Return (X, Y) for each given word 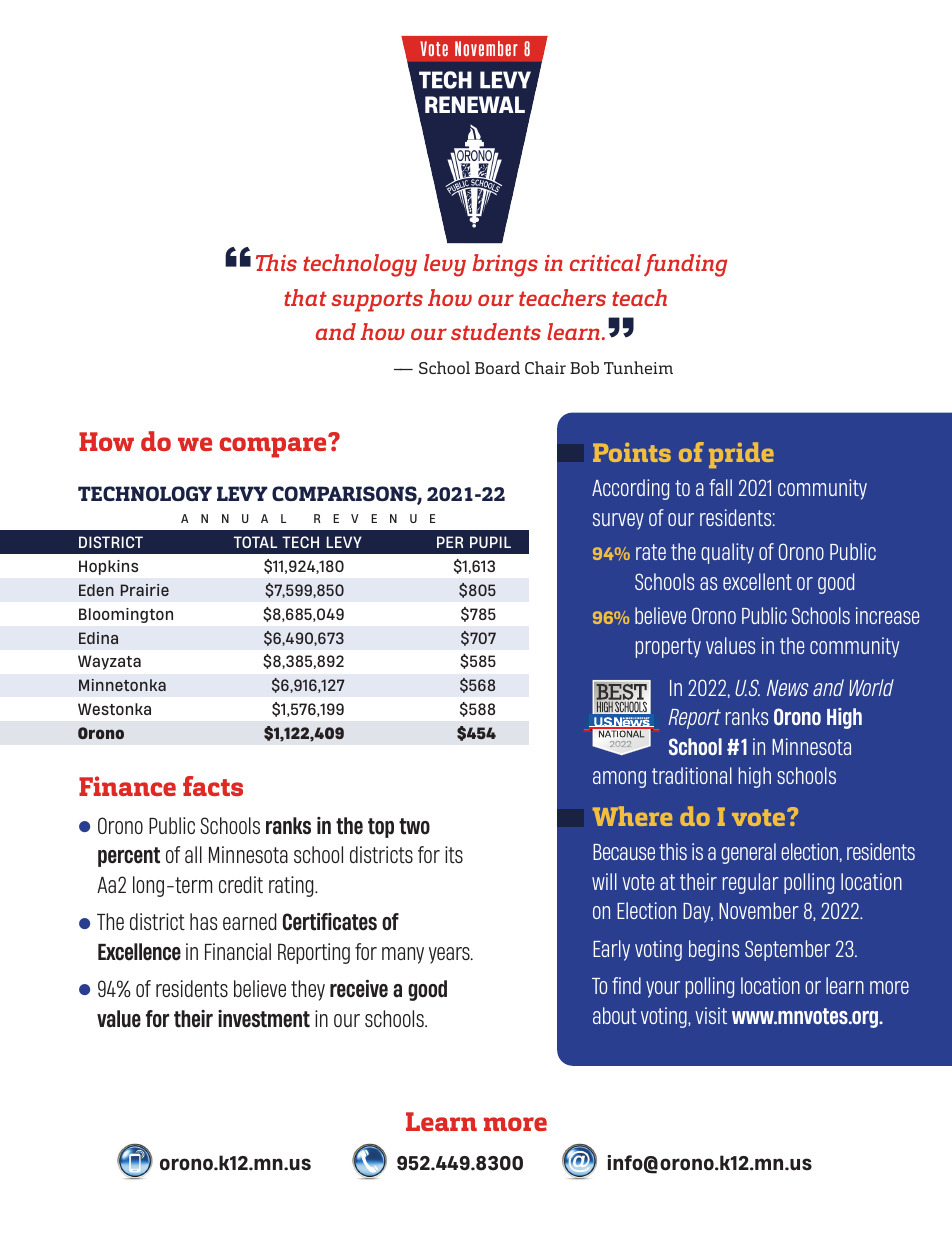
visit (711, 1015)
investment (264, 1019)
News (787, 688)
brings (505, 265)
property (668, 648)
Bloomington (126, 615)
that (305, 297)
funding (685, 265)
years (450, 955)
